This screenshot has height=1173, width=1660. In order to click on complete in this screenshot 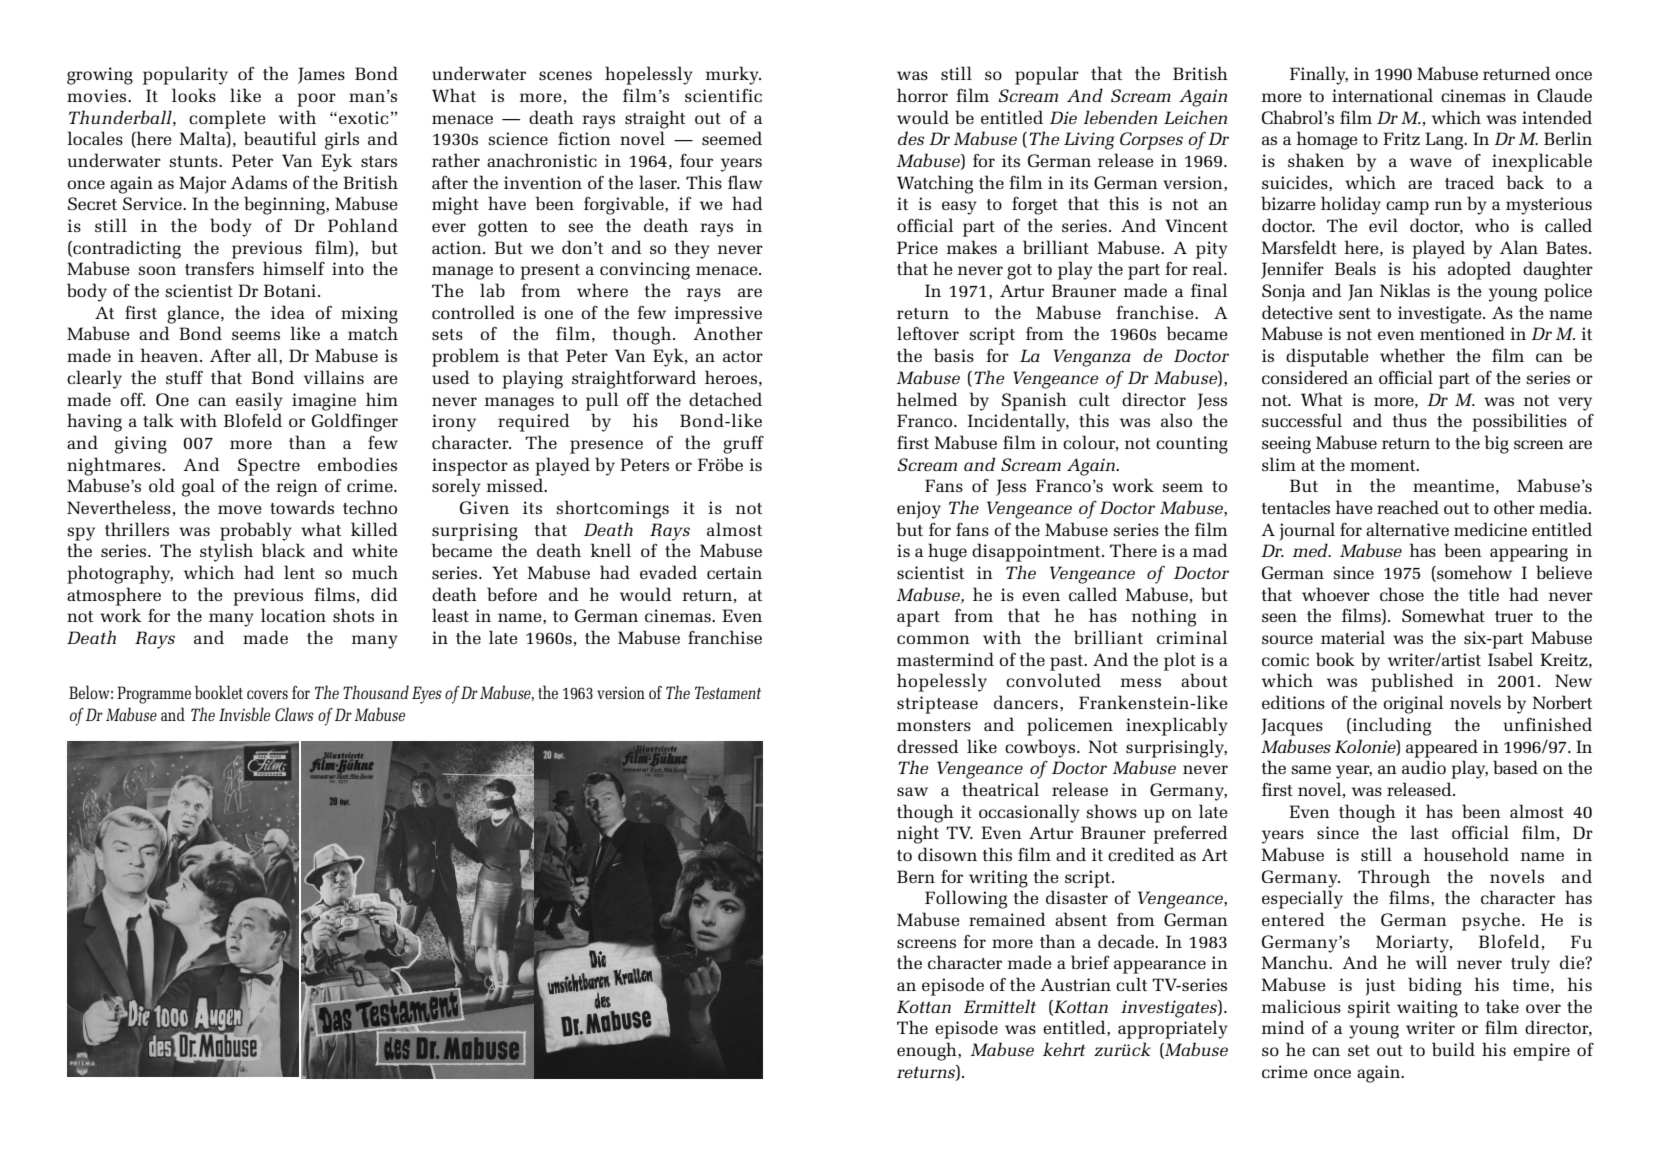, I will do `click(227, 119)`.
